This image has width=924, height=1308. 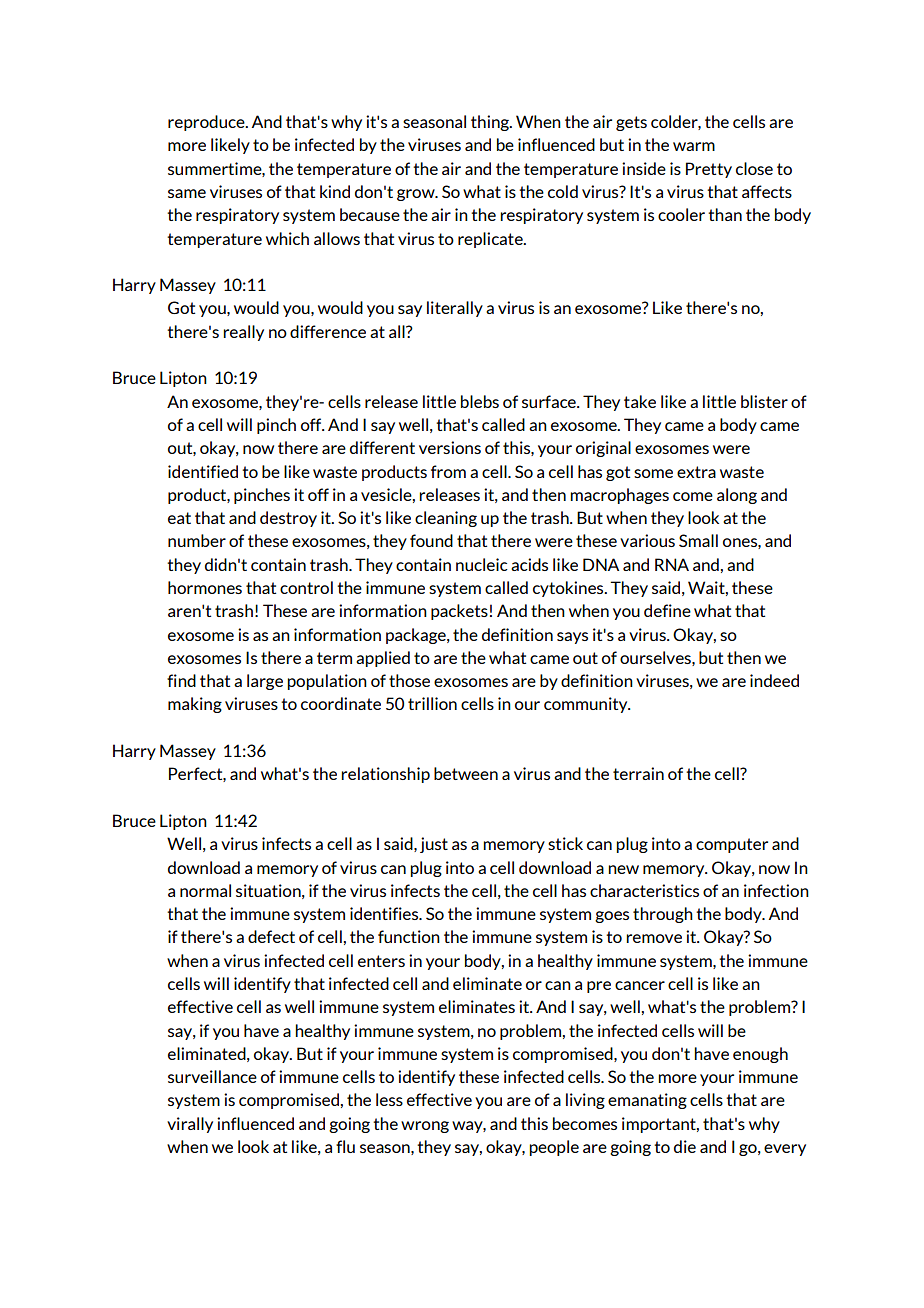 I want to click on between, so click(x=466, y=773).
